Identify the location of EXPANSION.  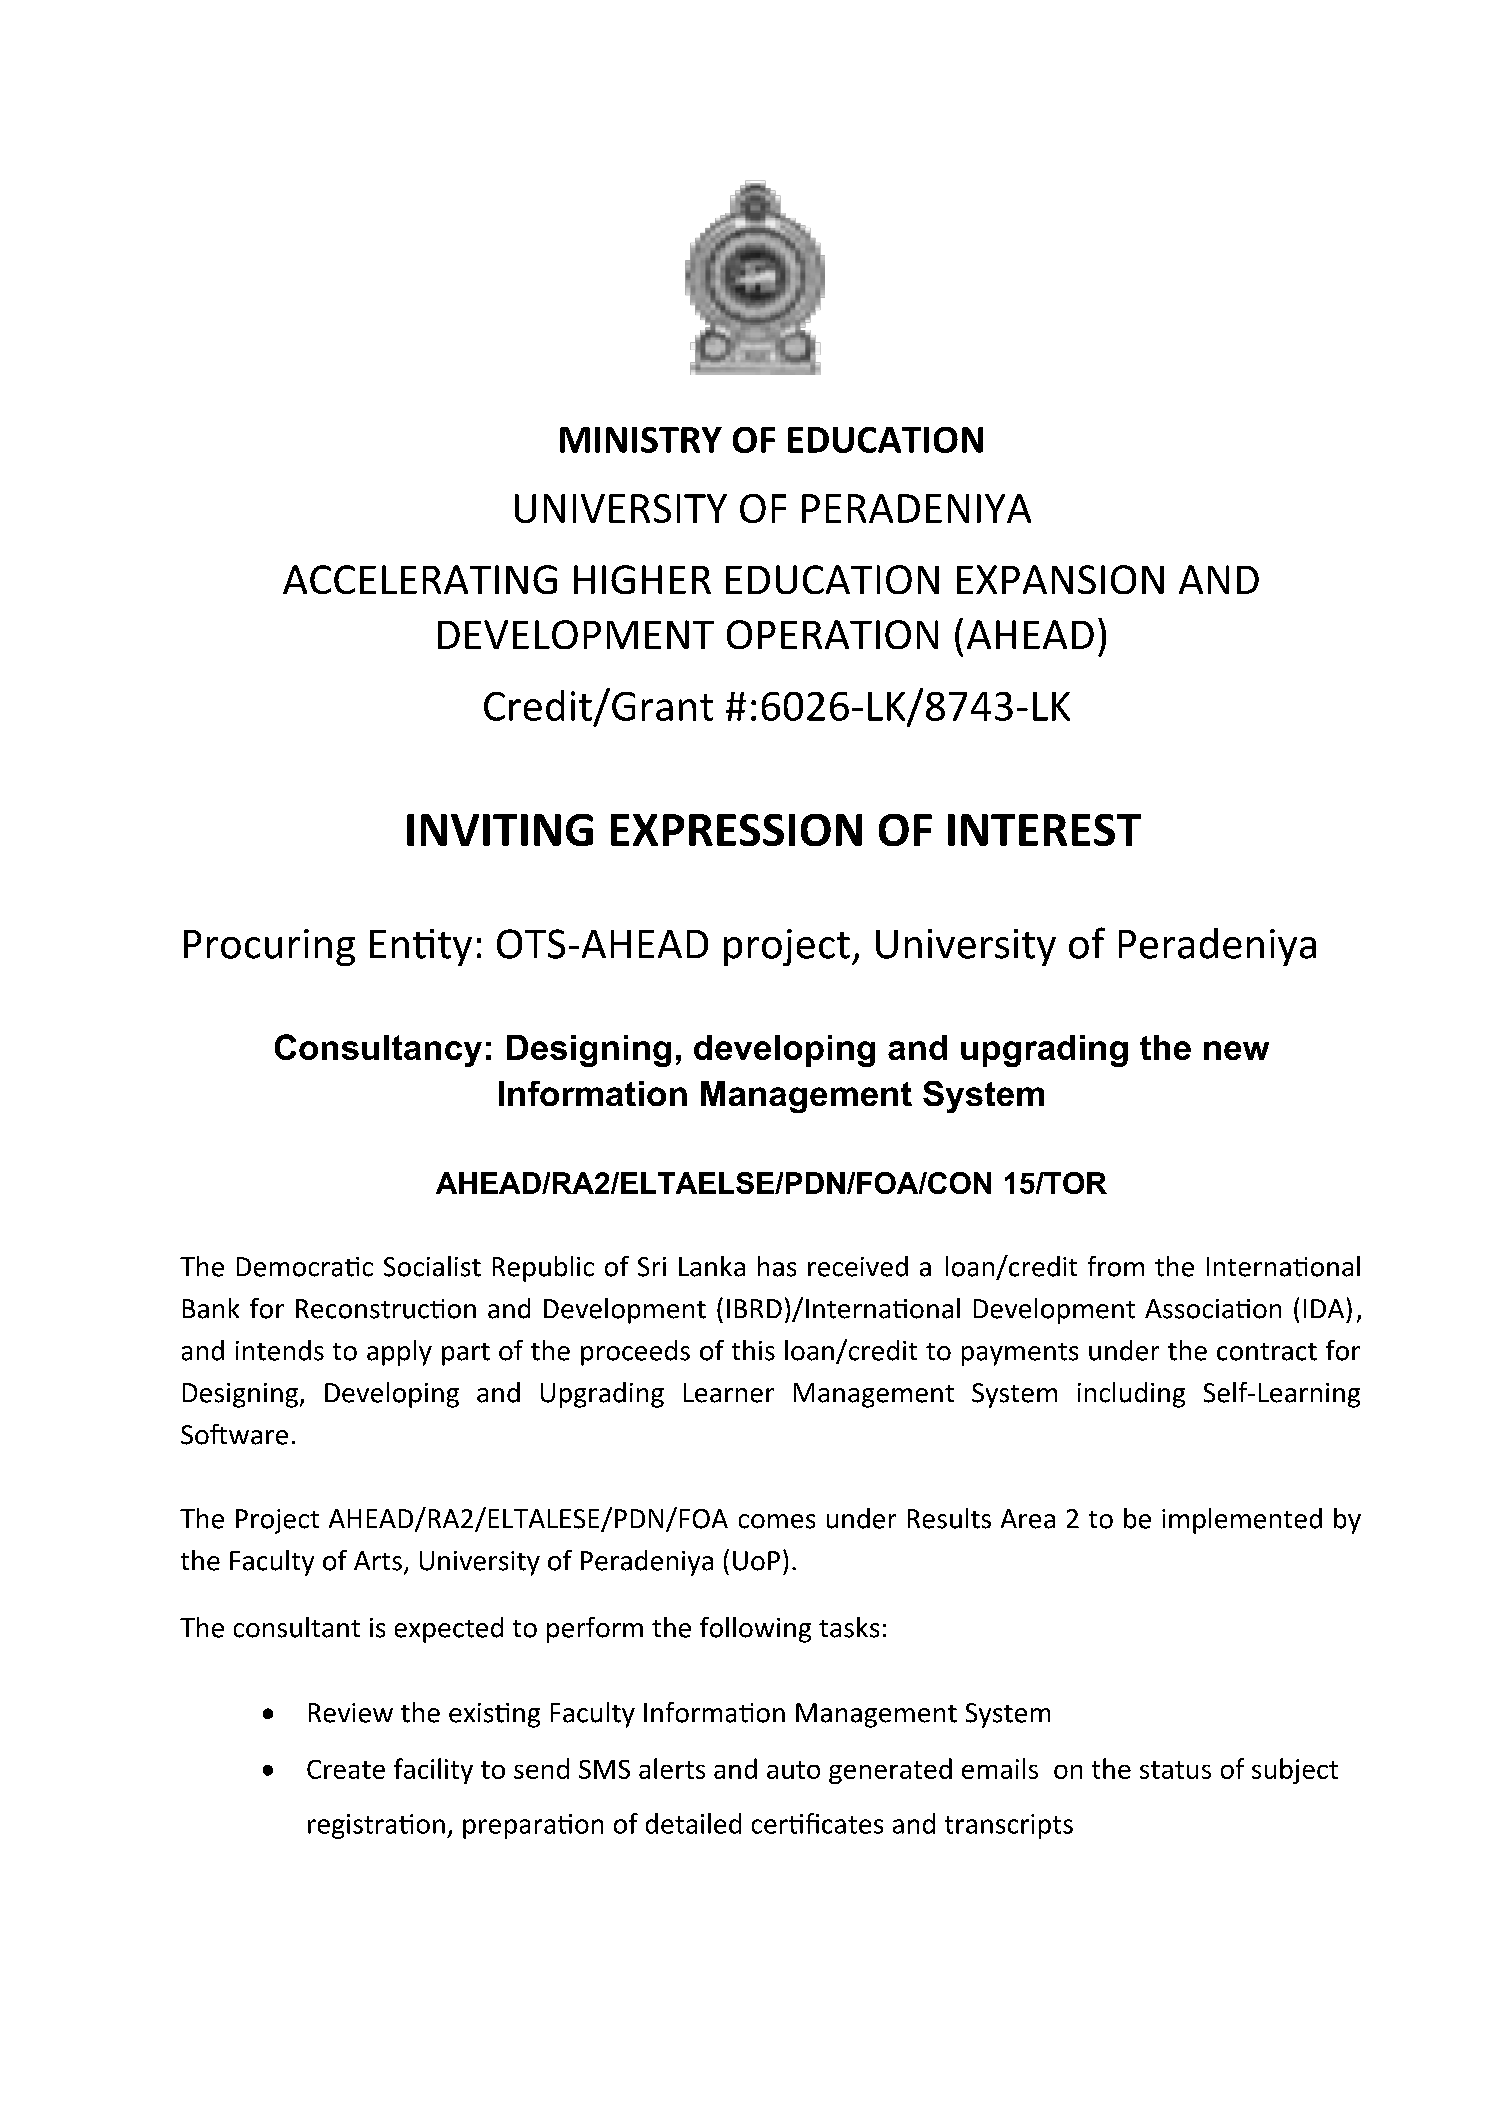
(1060, 579).
